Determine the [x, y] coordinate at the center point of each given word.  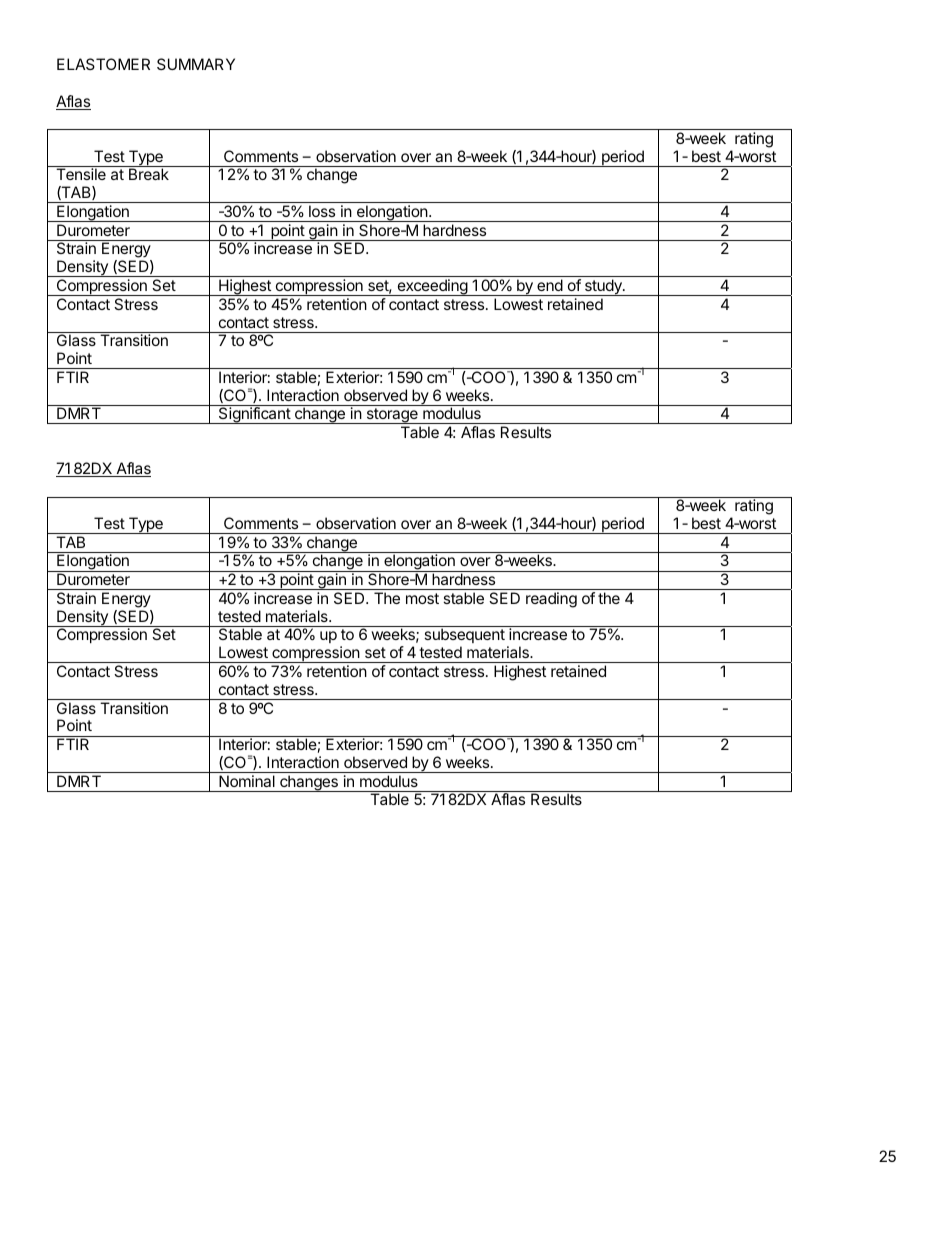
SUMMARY [196, 64]
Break [149, 174]
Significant [254, 415]
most [422, 598]
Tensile [81, 174]
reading [551, 600]
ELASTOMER [103, 64]
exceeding [432, 287]
